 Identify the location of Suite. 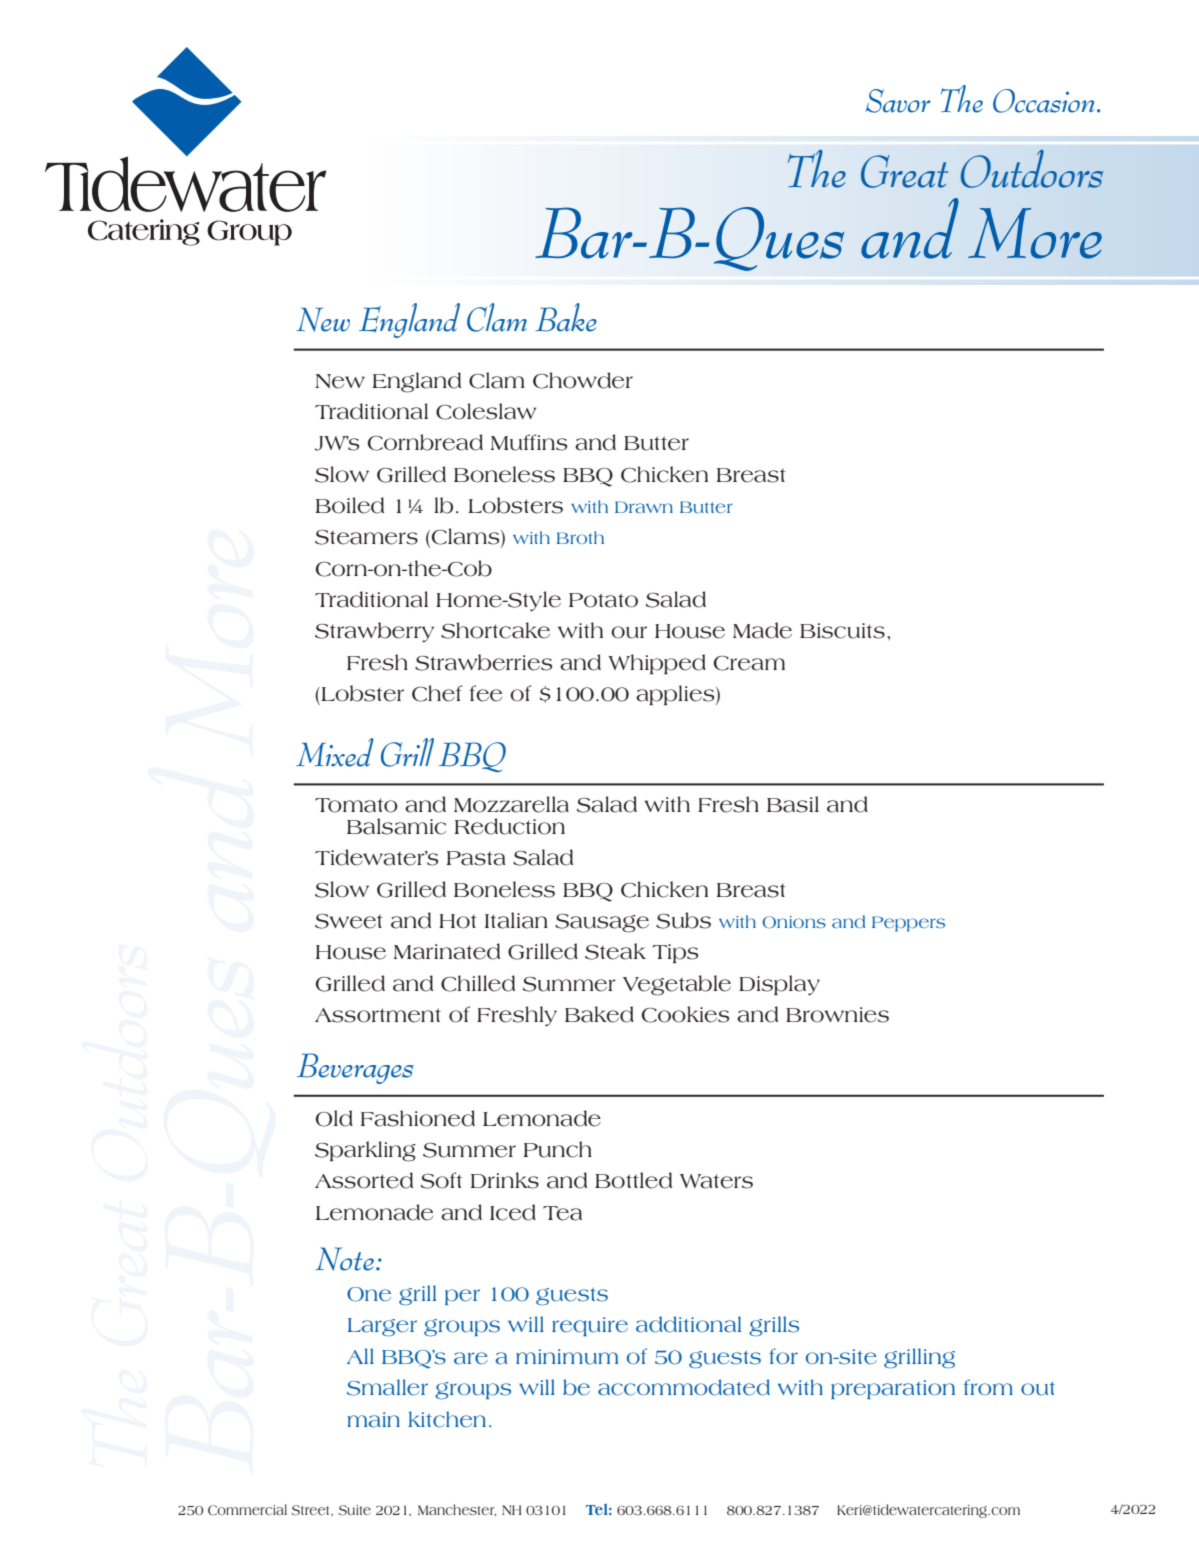
(355, 1510).
